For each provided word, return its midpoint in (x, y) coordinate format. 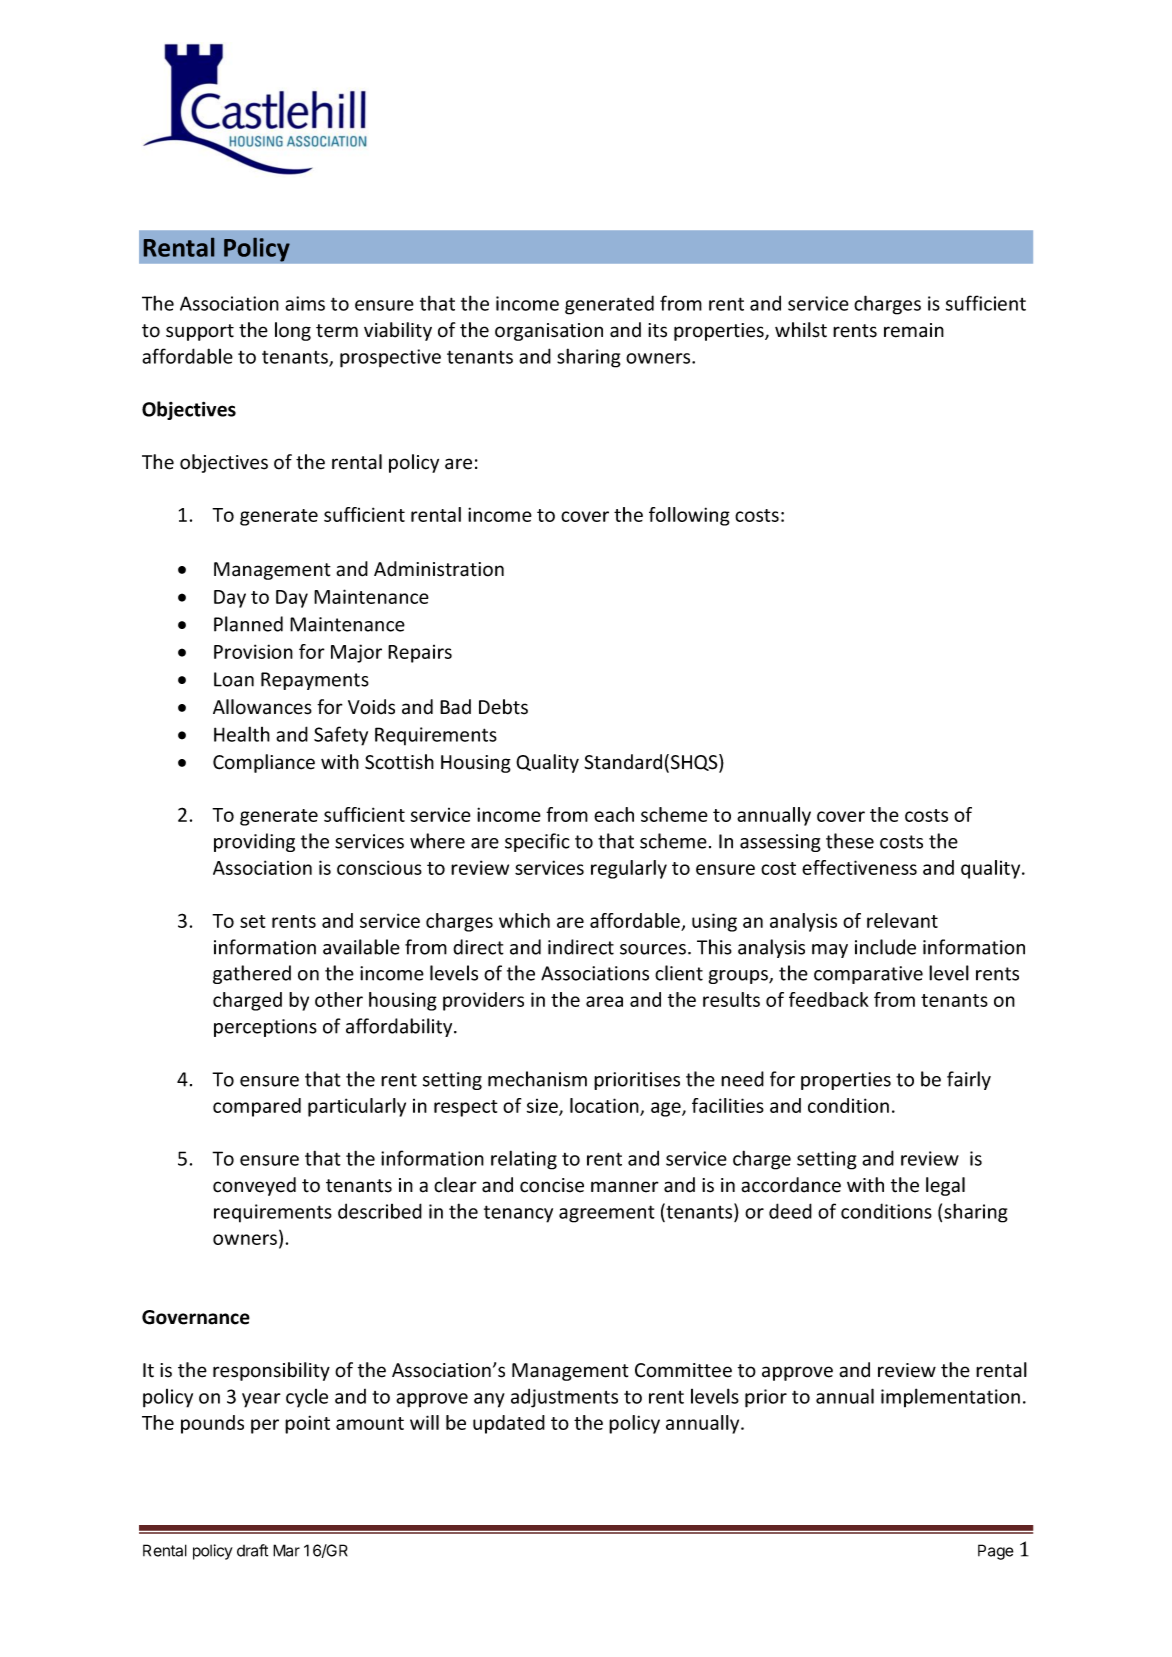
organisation (549, 332)
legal (945, 1186)
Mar (286, 1550)
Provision (253, 651)
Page (996, 1552)
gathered (252, 974)
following (689, 516)
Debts (503, 707)
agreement (607, 1214)
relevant (902, 920)
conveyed (254, 1186)
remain (914, 330)
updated (509, 1424)
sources (653, 949)
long (293, 331)
